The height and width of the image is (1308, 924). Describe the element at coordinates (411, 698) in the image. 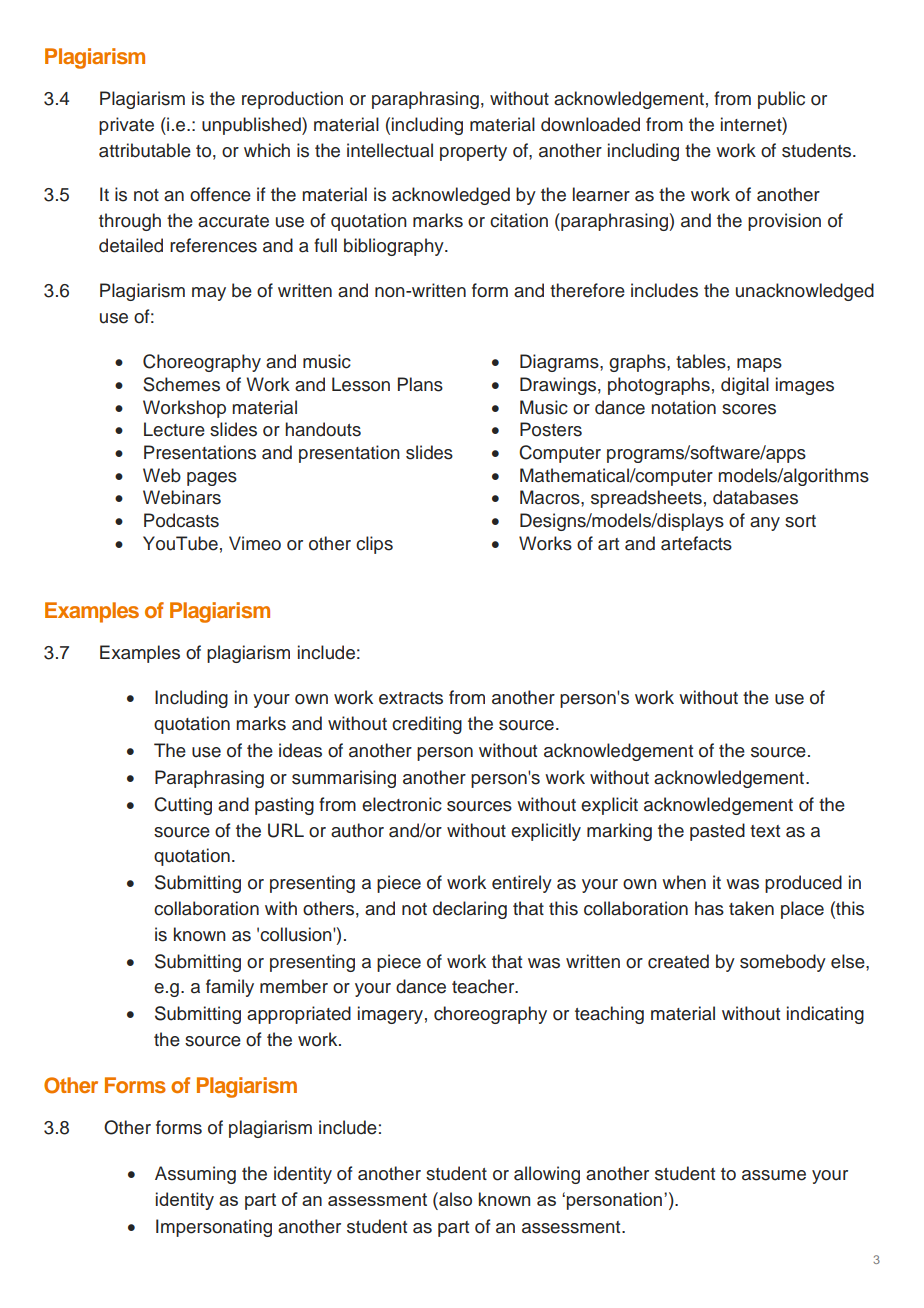

I see `extracts` at that location.
